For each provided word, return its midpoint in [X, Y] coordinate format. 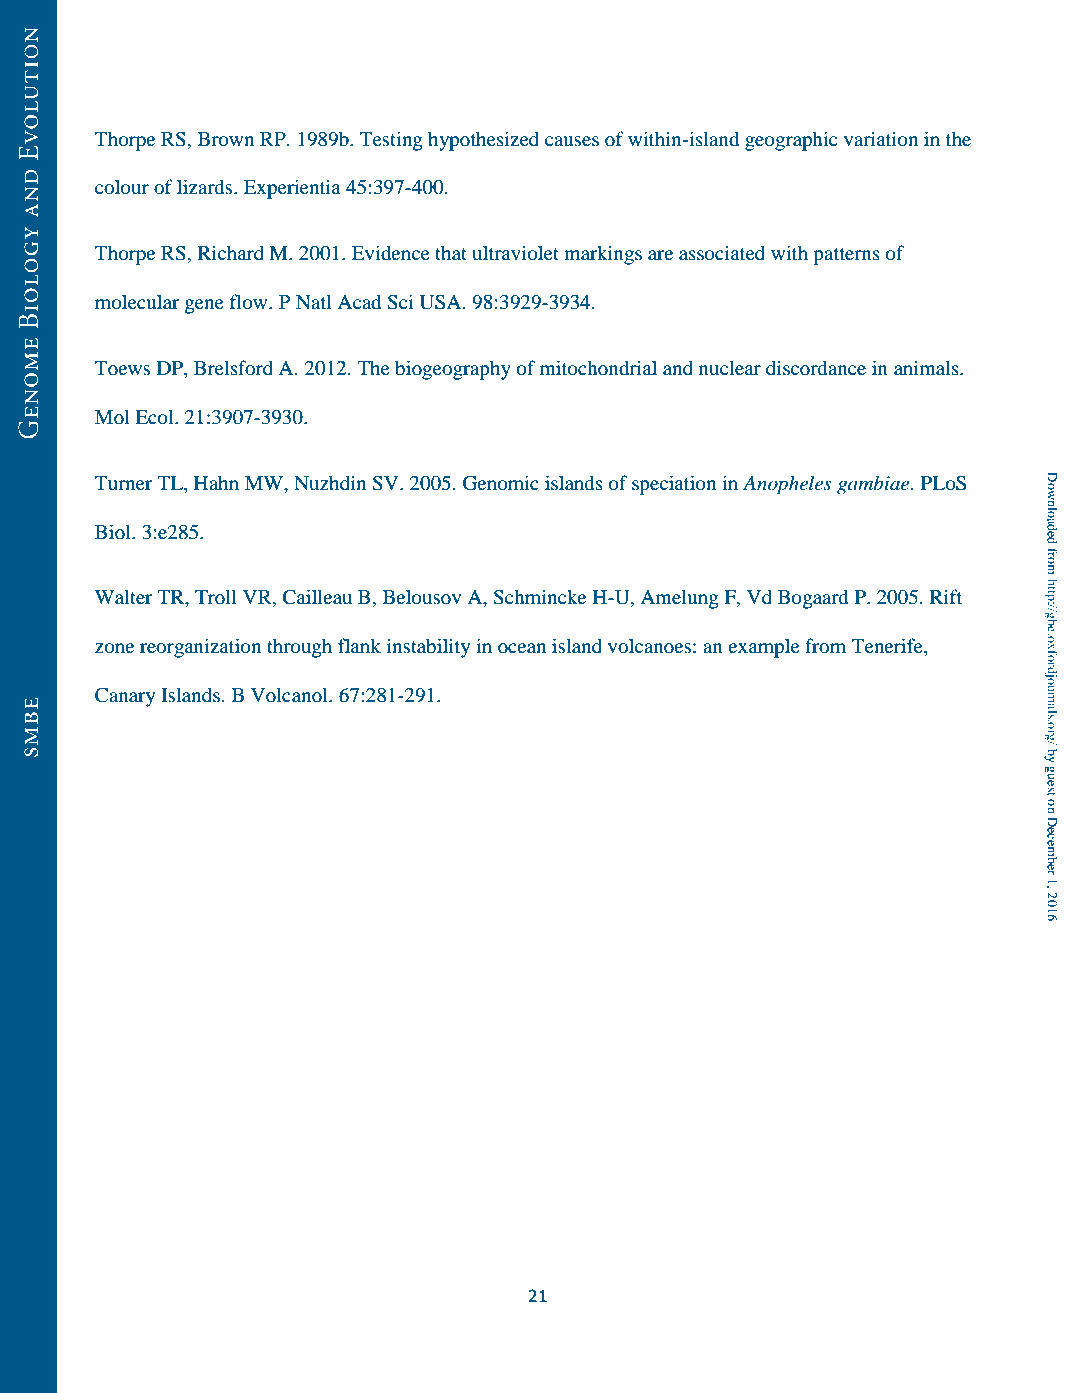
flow [250, 302]
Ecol [155, 417]
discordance [816, 368]
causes [572, 141]
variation [881, 139]
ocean [522, 648]
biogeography [453, 370]
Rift [946, 596]
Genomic [501, 483]
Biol [114, 532]
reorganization [200, 648]
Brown [226, 139]
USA [442, 302]
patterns [846, 256]
